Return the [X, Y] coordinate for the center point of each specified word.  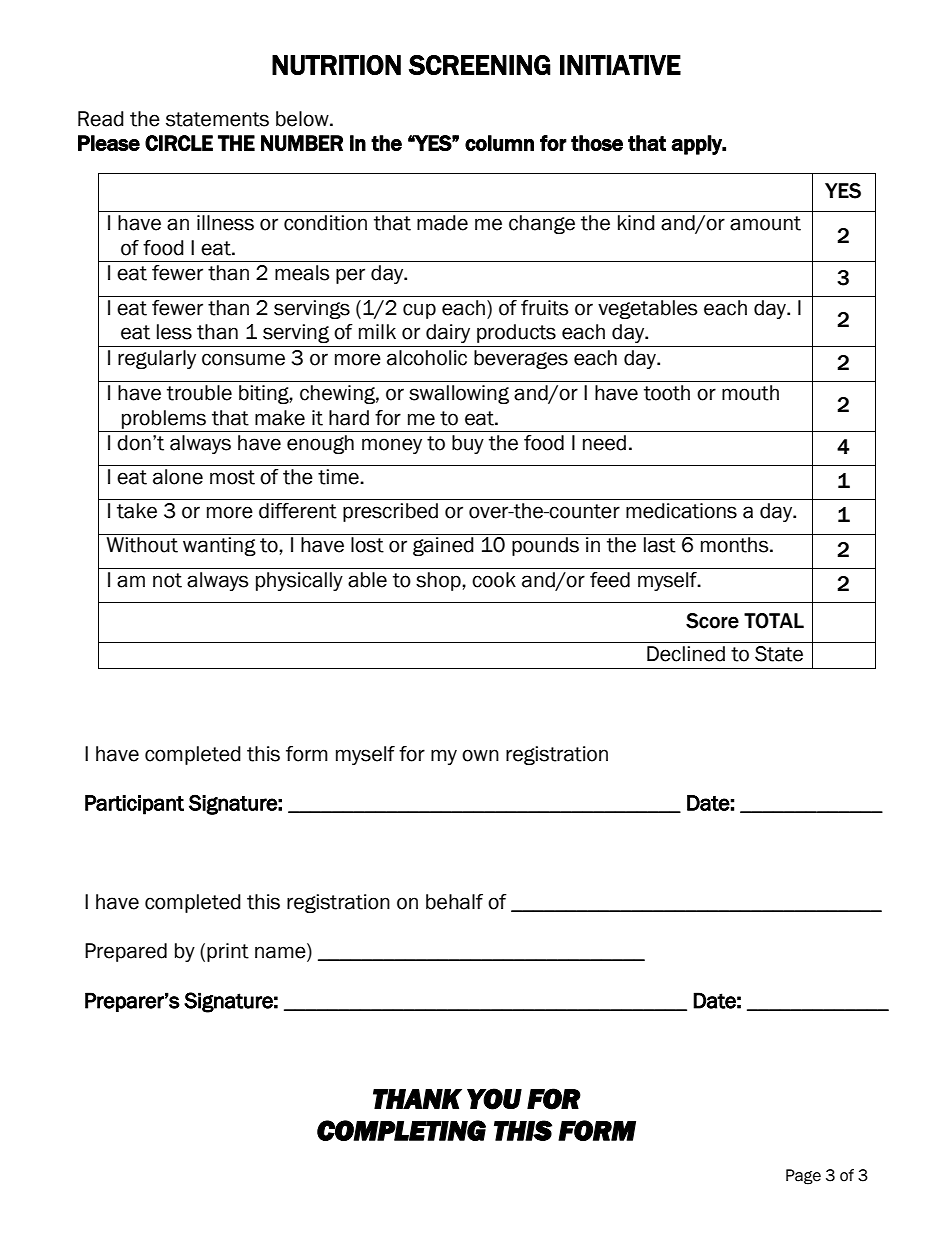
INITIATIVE [620, 65]
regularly [157, 359]
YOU [494, 1099]
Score [712, 621]
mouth [750, 393]
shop [439, 581]
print [228, 952]
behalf [454, 902]
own [480, 755]
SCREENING [480, 65]
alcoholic [427, 358]
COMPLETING [401, 1130]
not [167, 580]
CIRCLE [179, 143]
